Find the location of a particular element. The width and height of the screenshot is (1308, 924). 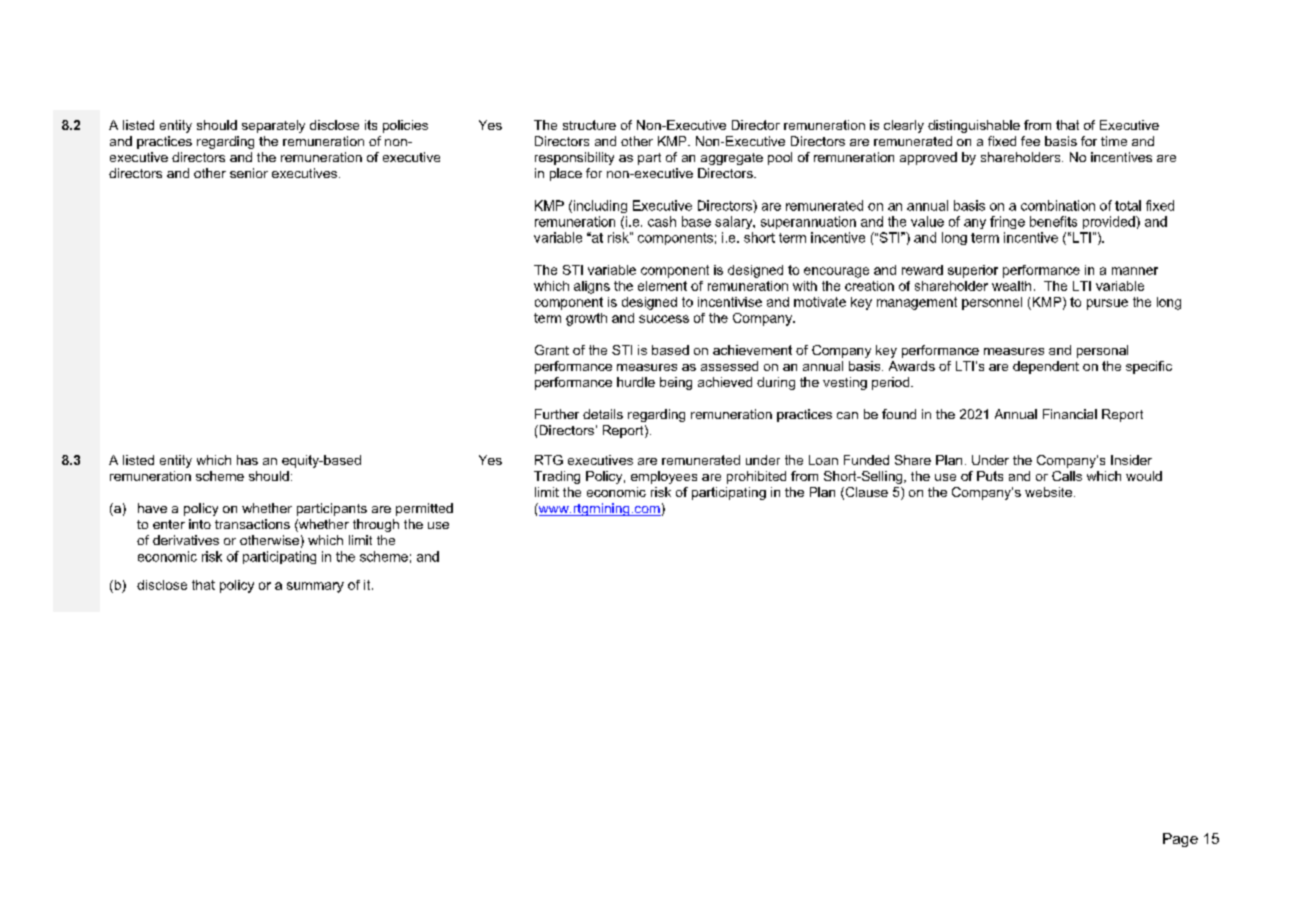

Financial is located at coordinates (1070, 414).
